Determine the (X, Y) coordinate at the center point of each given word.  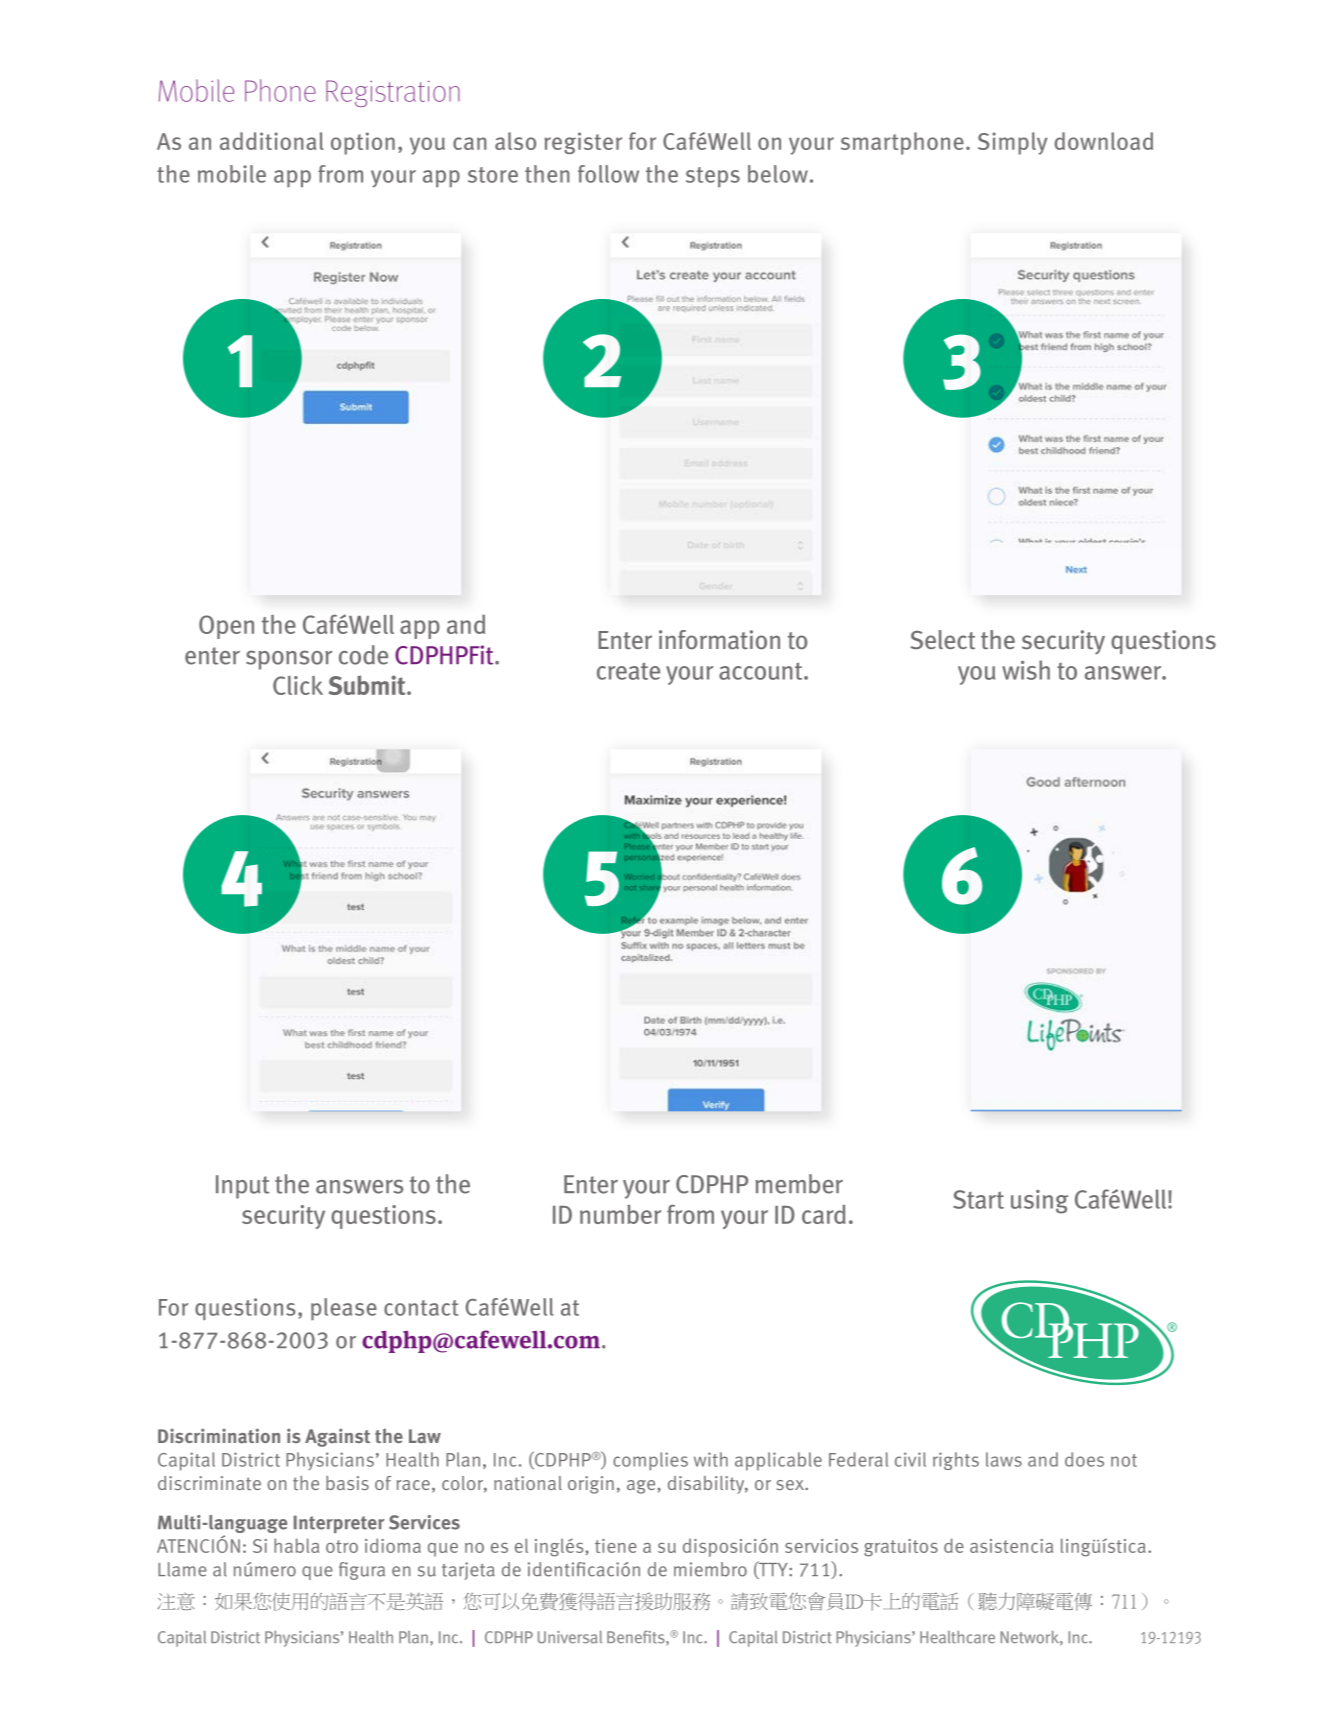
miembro (710, 1569)
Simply (1013, 143)
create (628, 671)
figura (362, 1571)
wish (1026, 670)
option (363, 143)
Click (298, 685)
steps (713, 177)
